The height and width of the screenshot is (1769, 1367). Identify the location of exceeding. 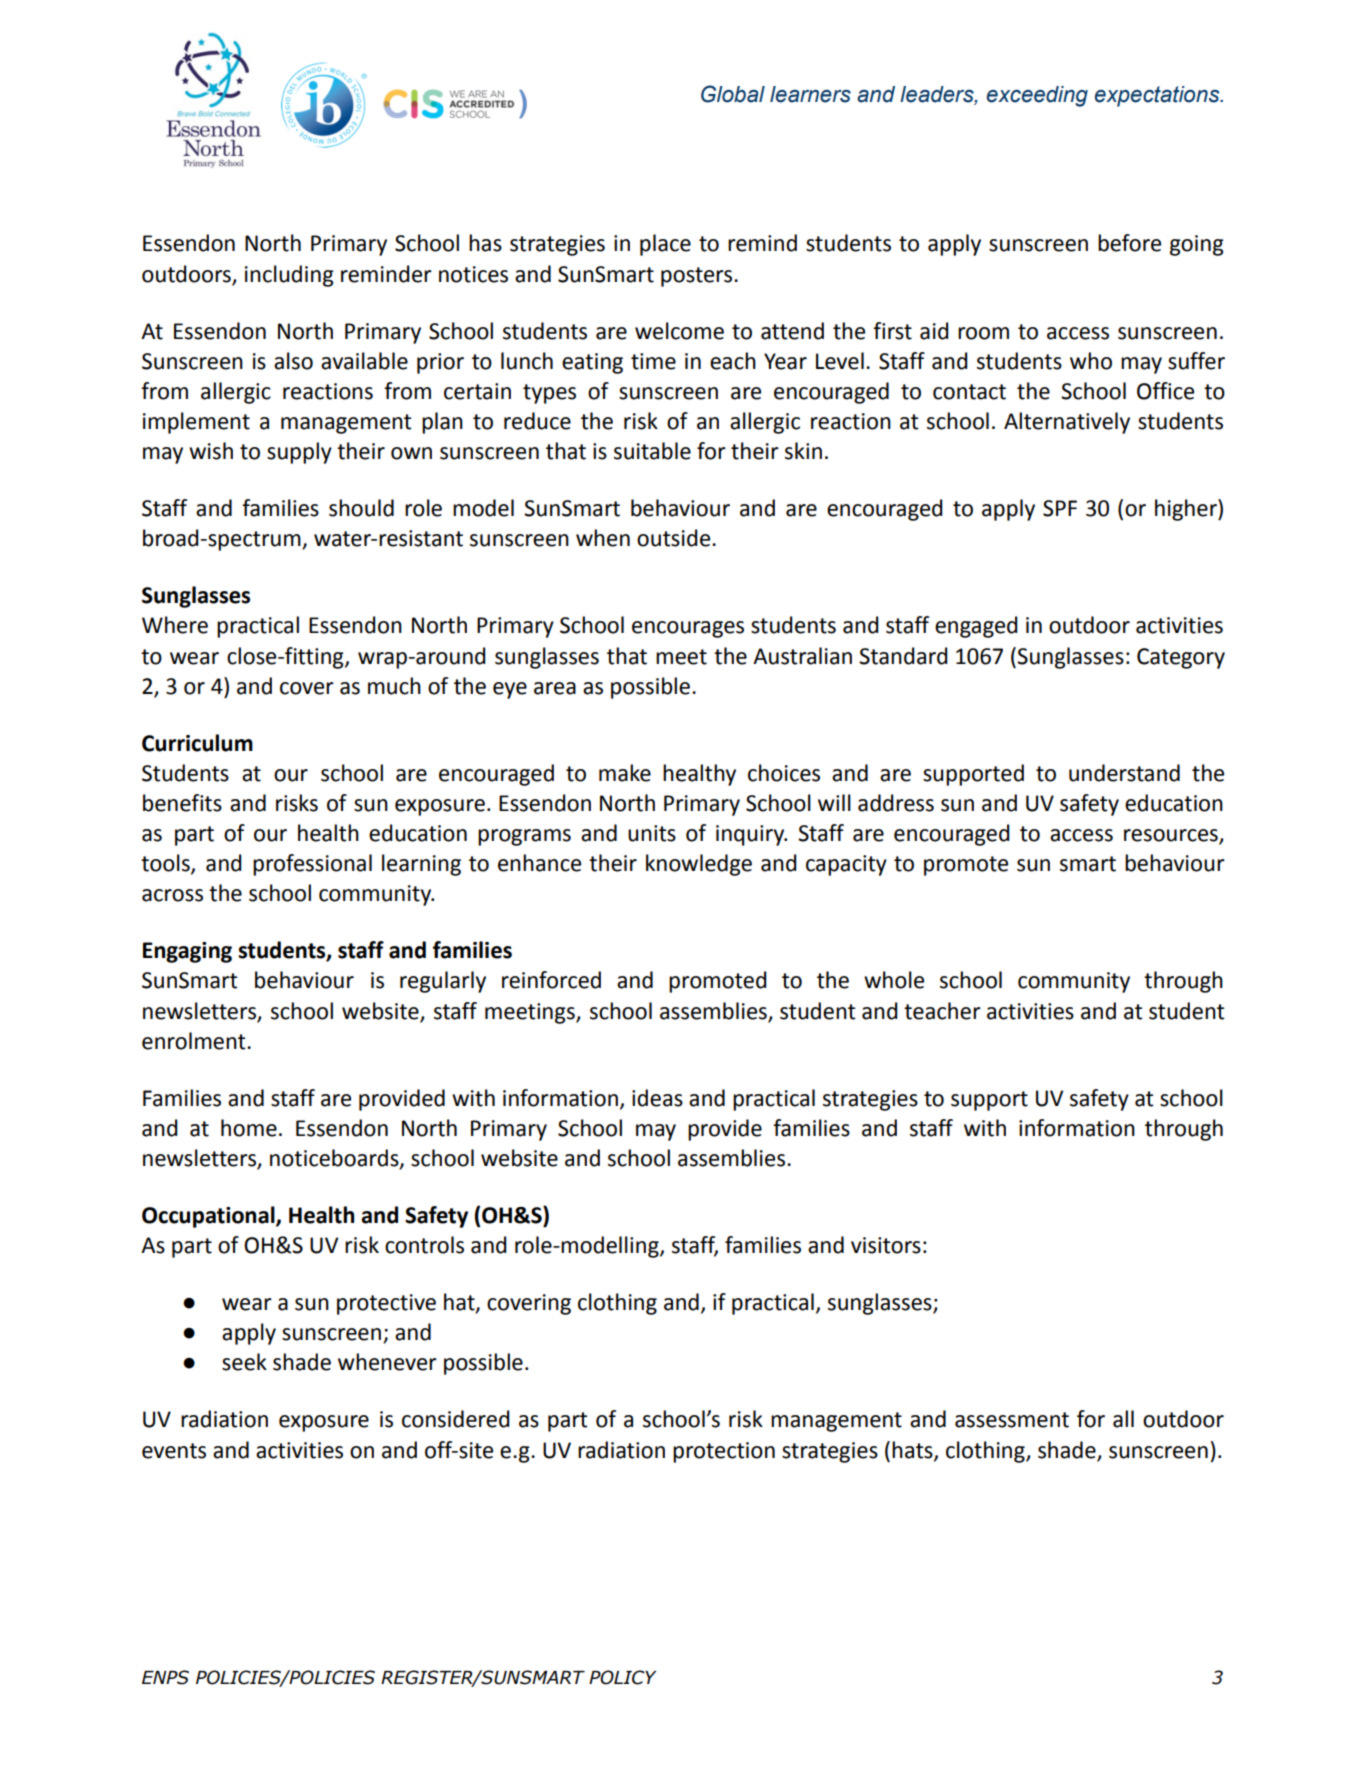
(1037, 96).
